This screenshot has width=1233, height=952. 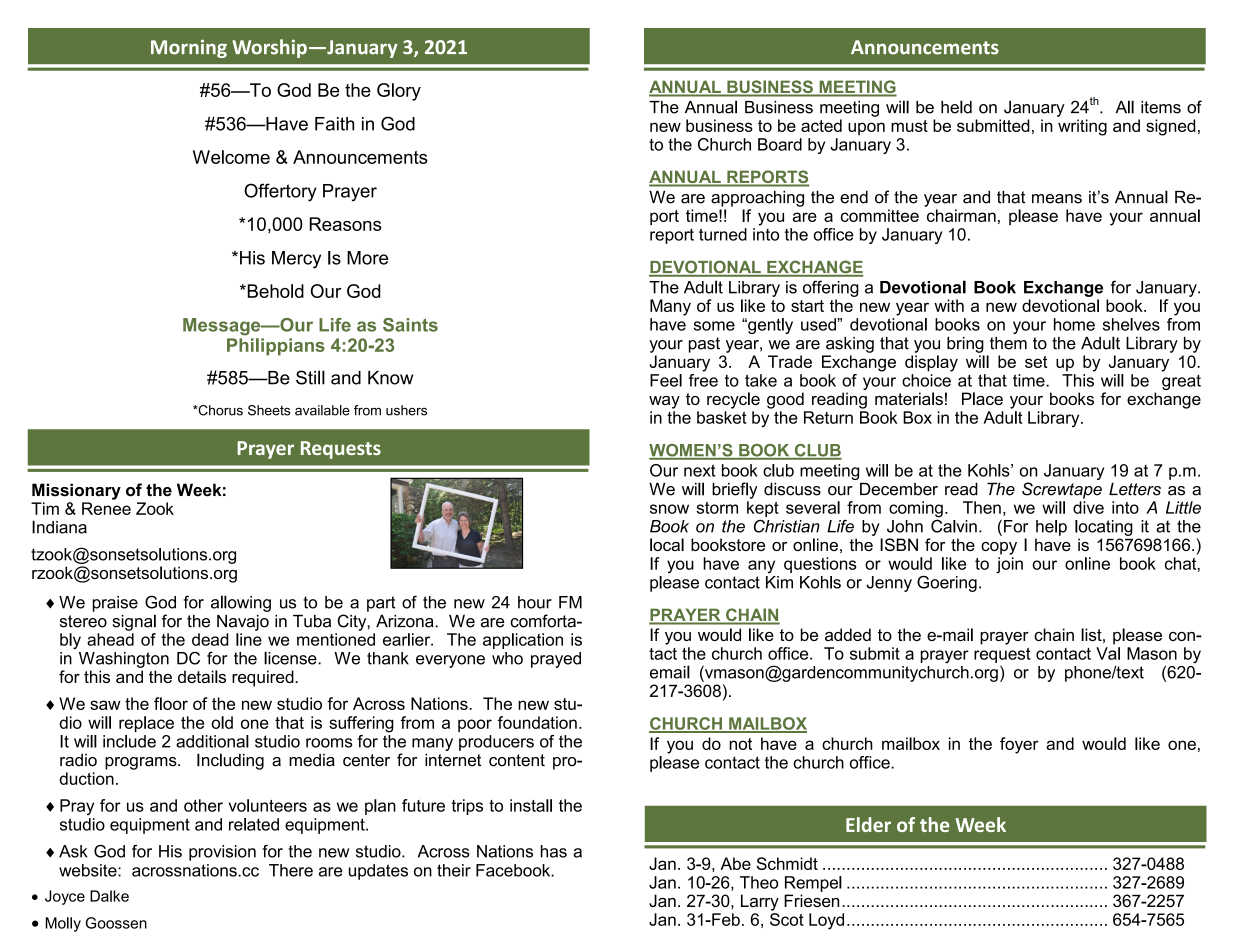 I want to click on Dalke, so click(x=109, y=896).
